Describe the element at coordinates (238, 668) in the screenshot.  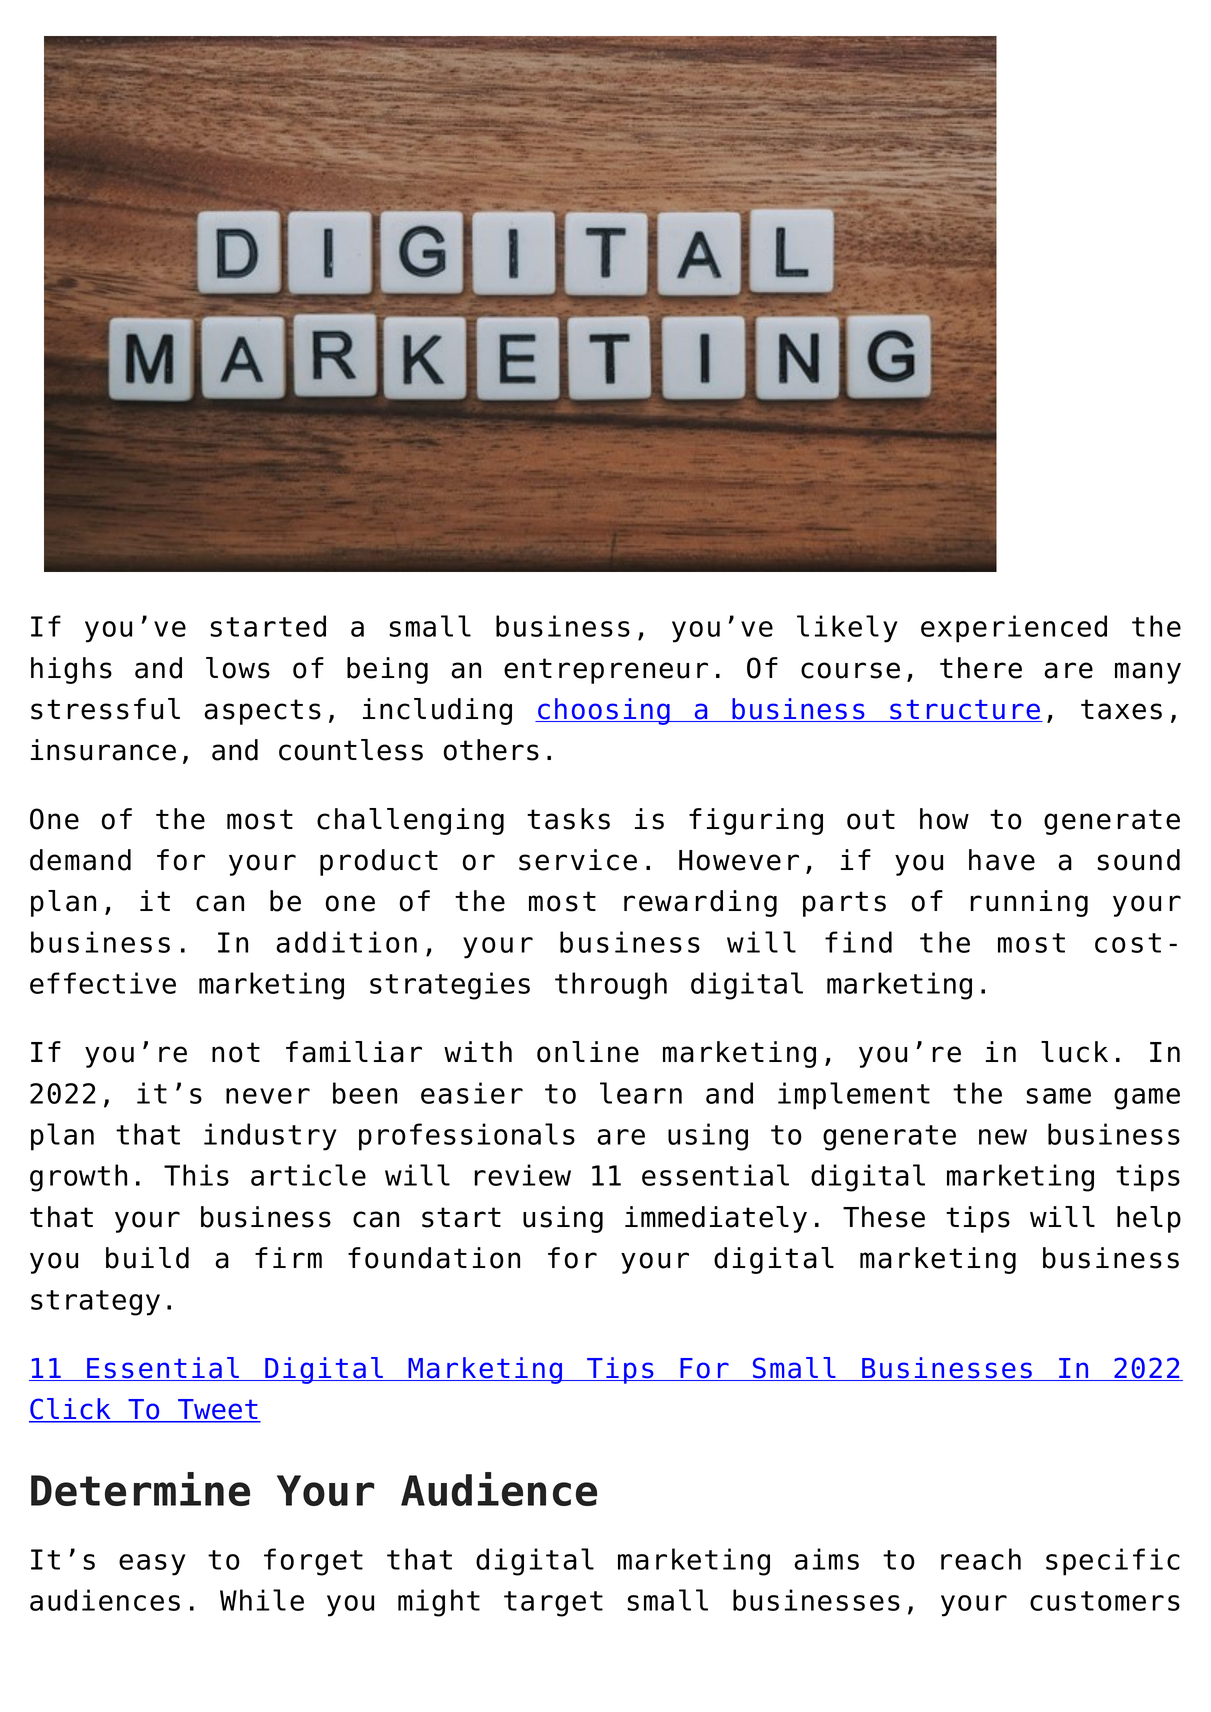
I see `lows` at that location.
